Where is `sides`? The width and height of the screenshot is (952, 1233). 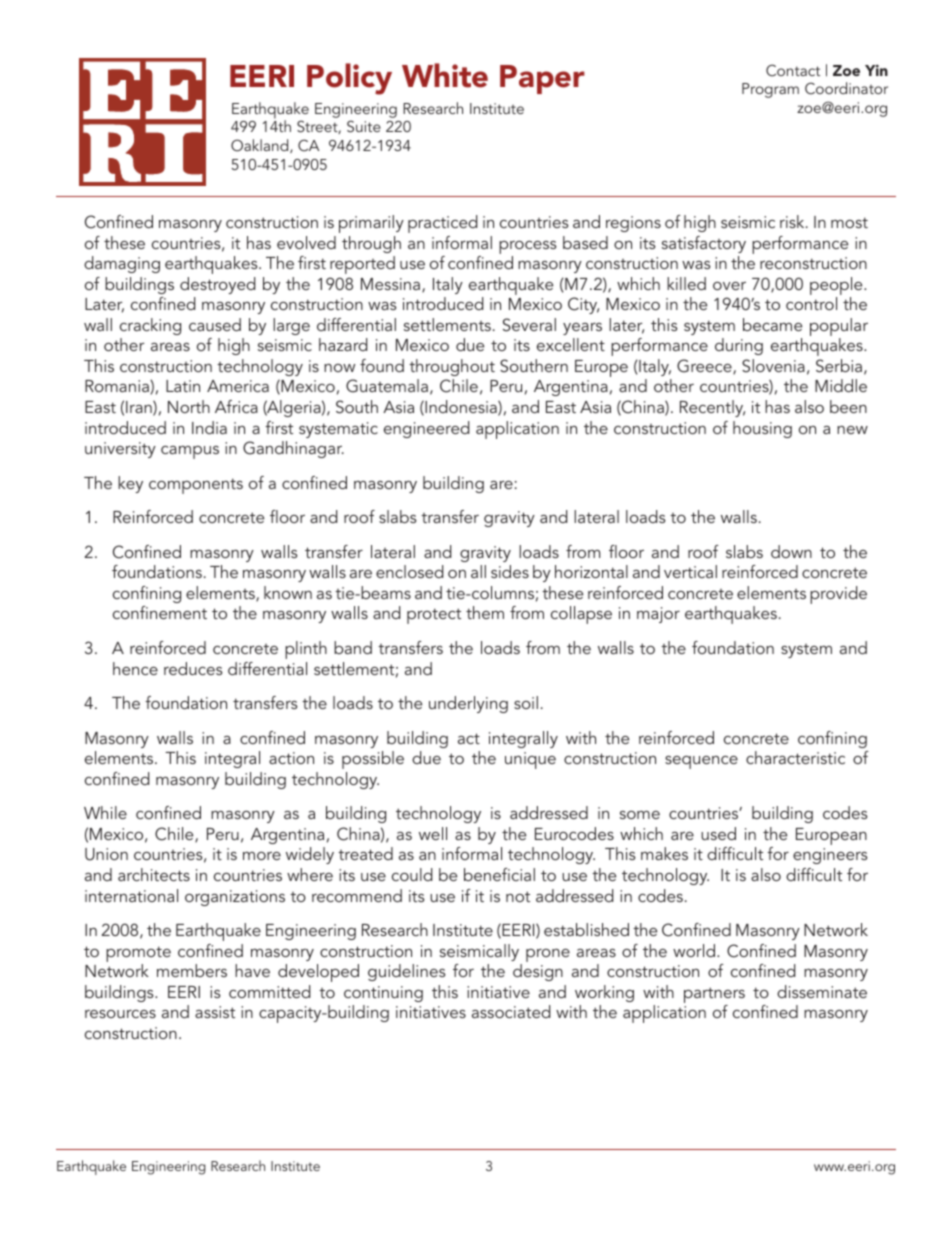 sides is located at coordinates (510, 571).
